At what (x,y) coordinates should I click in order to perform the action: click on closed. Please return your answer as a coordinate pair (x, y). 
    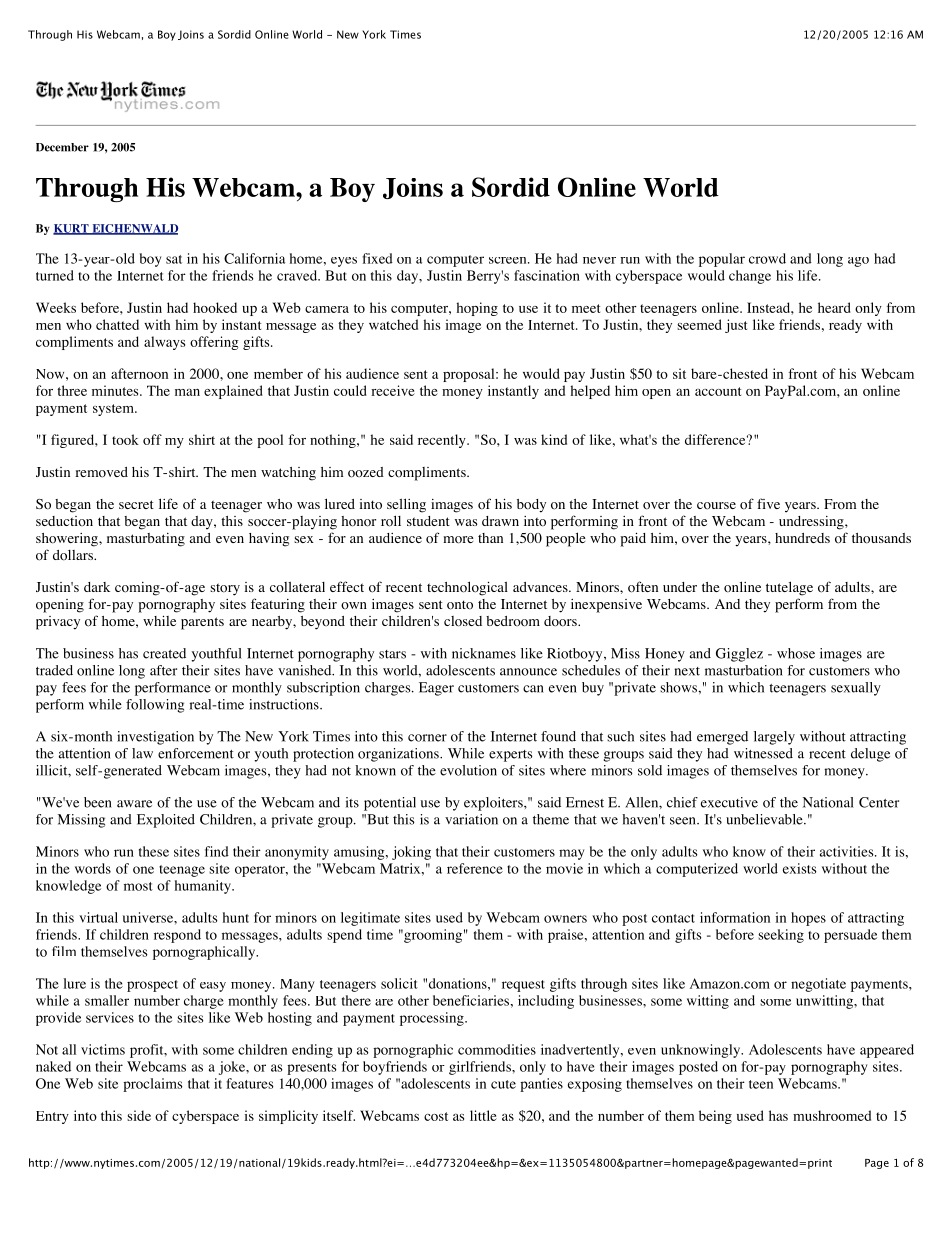
    Looking at the image, I should click on (463, 621).
